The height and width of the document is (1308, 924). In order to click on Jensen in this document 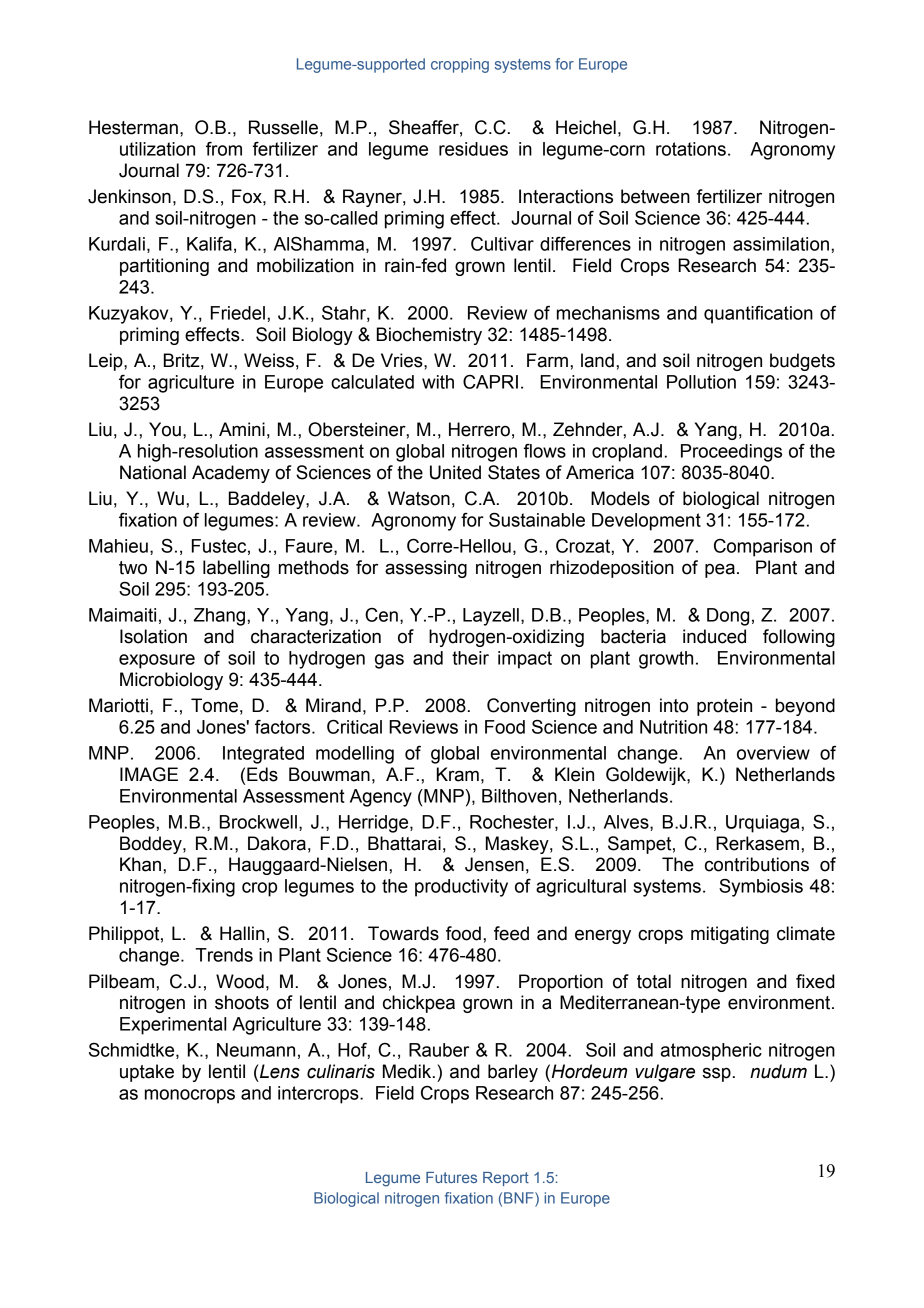, I will do `click(494, 864)`.
